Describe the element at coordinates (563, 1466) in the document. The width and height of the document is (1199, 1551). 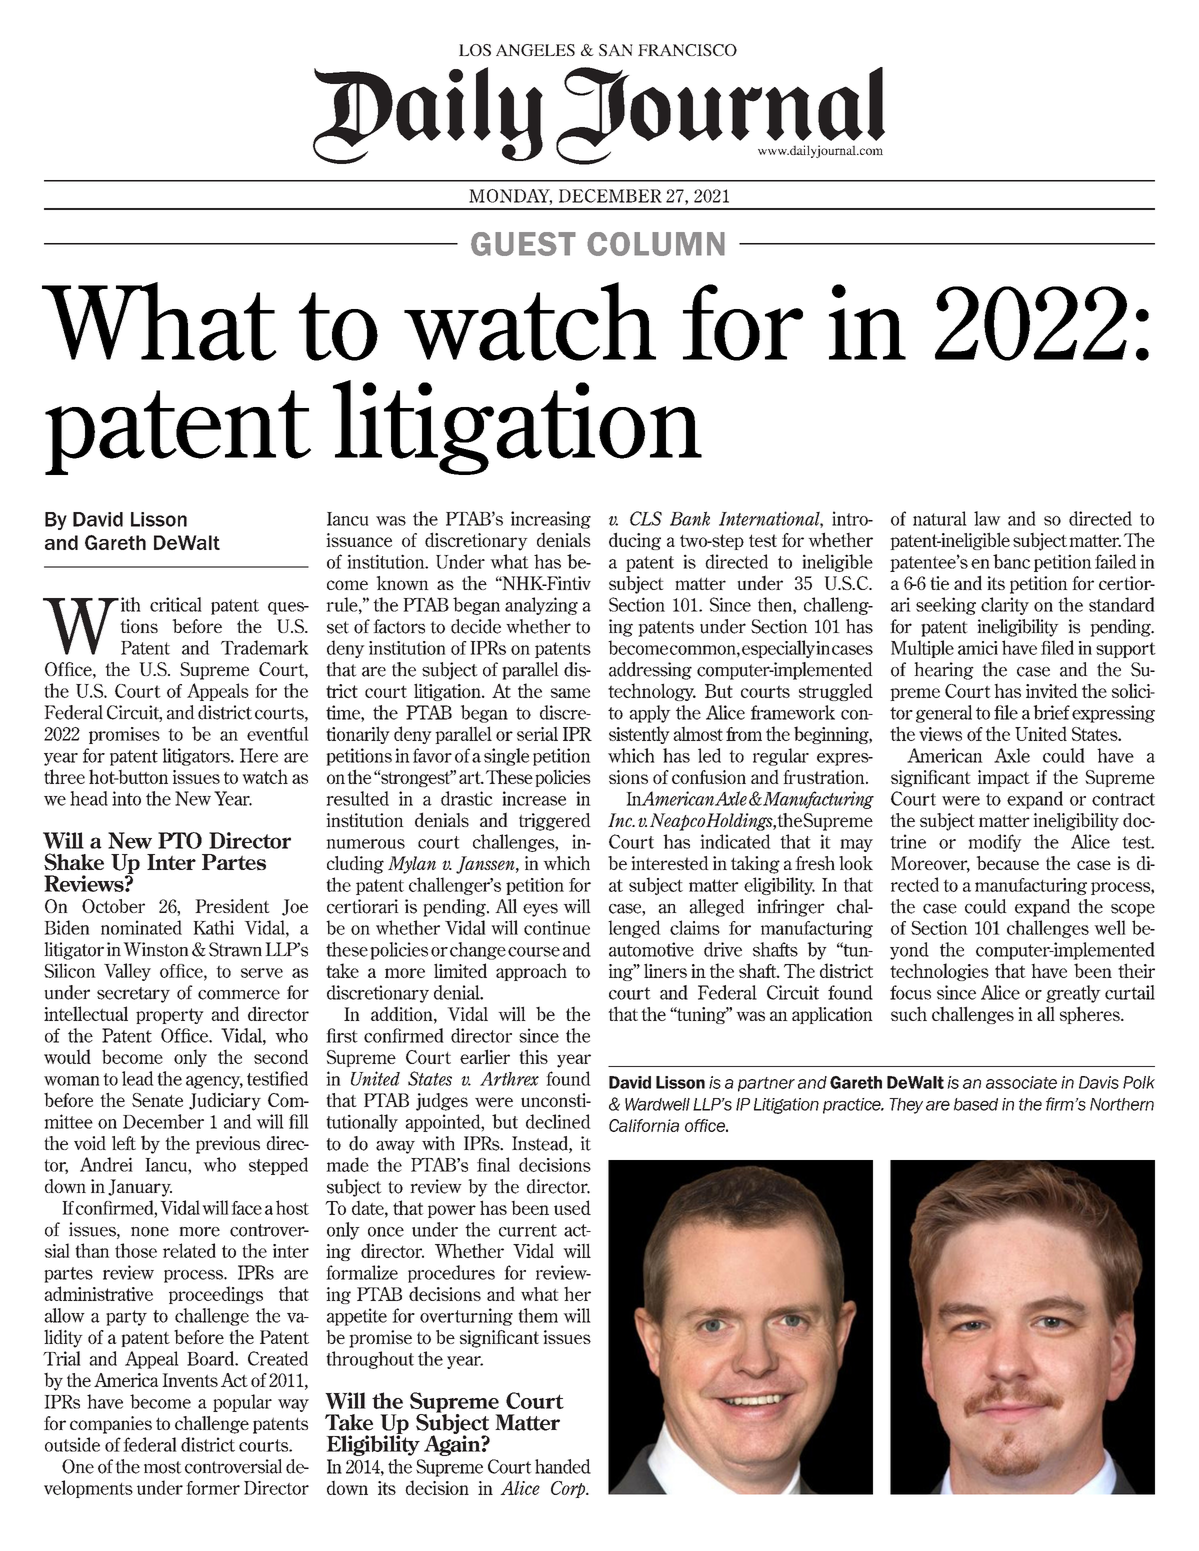
I see `handed` at that location.
